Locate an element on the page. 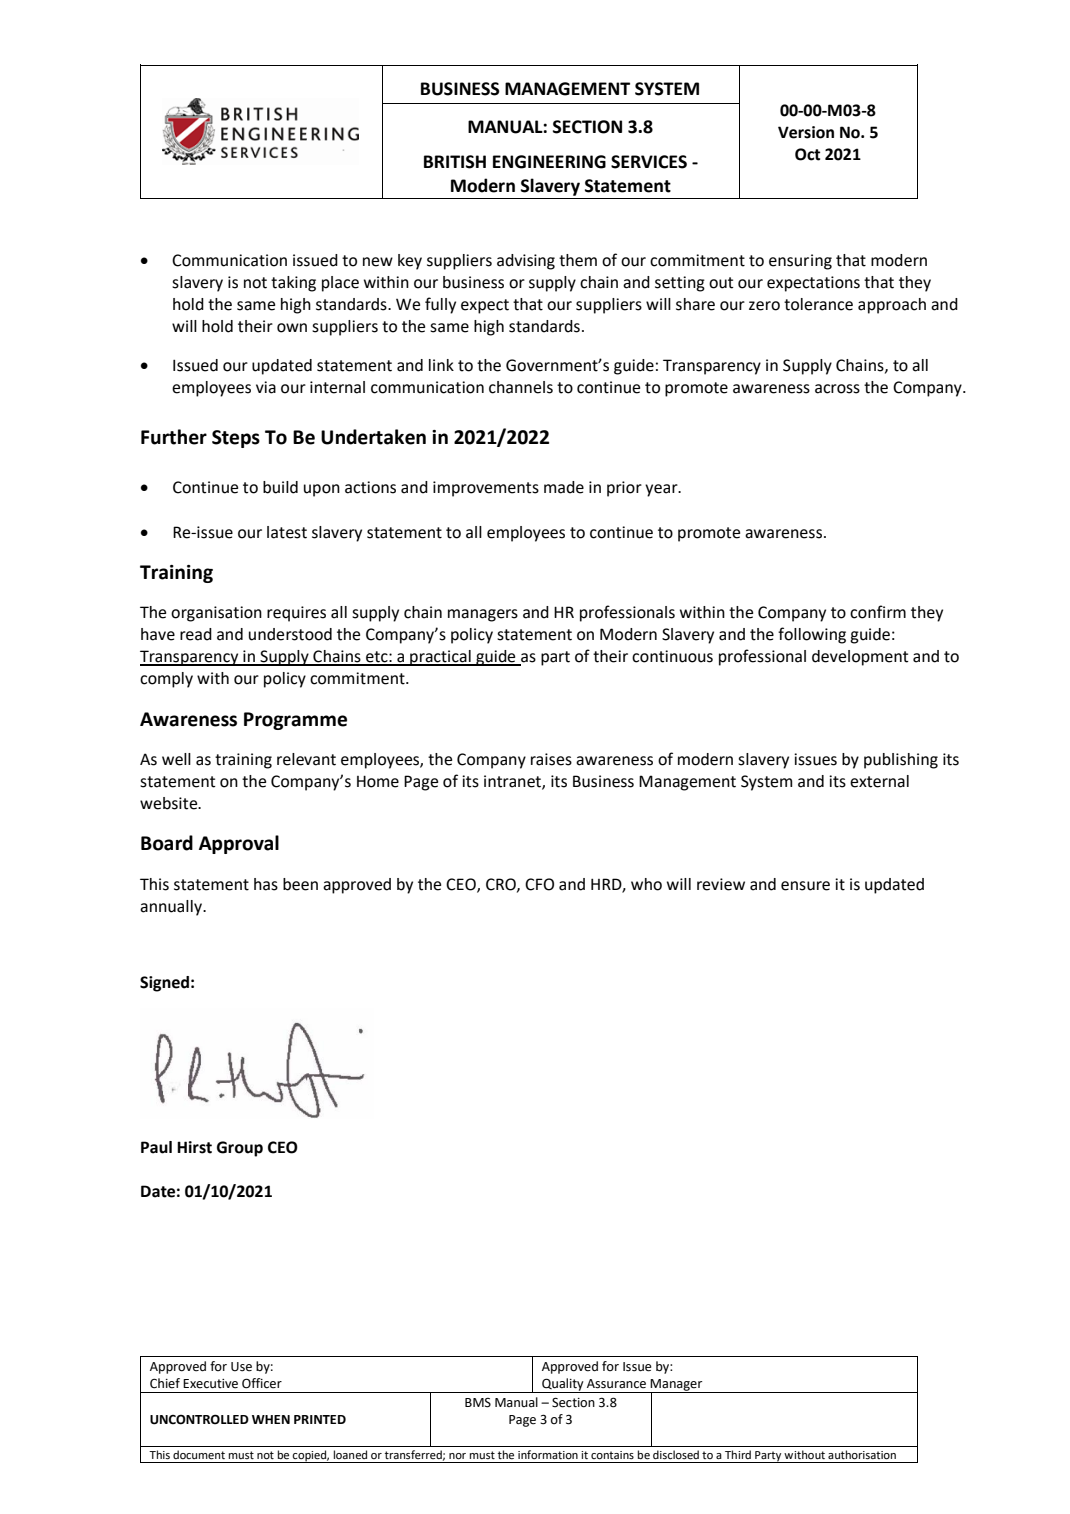  Quality is located at coordinates (563, 1385).
